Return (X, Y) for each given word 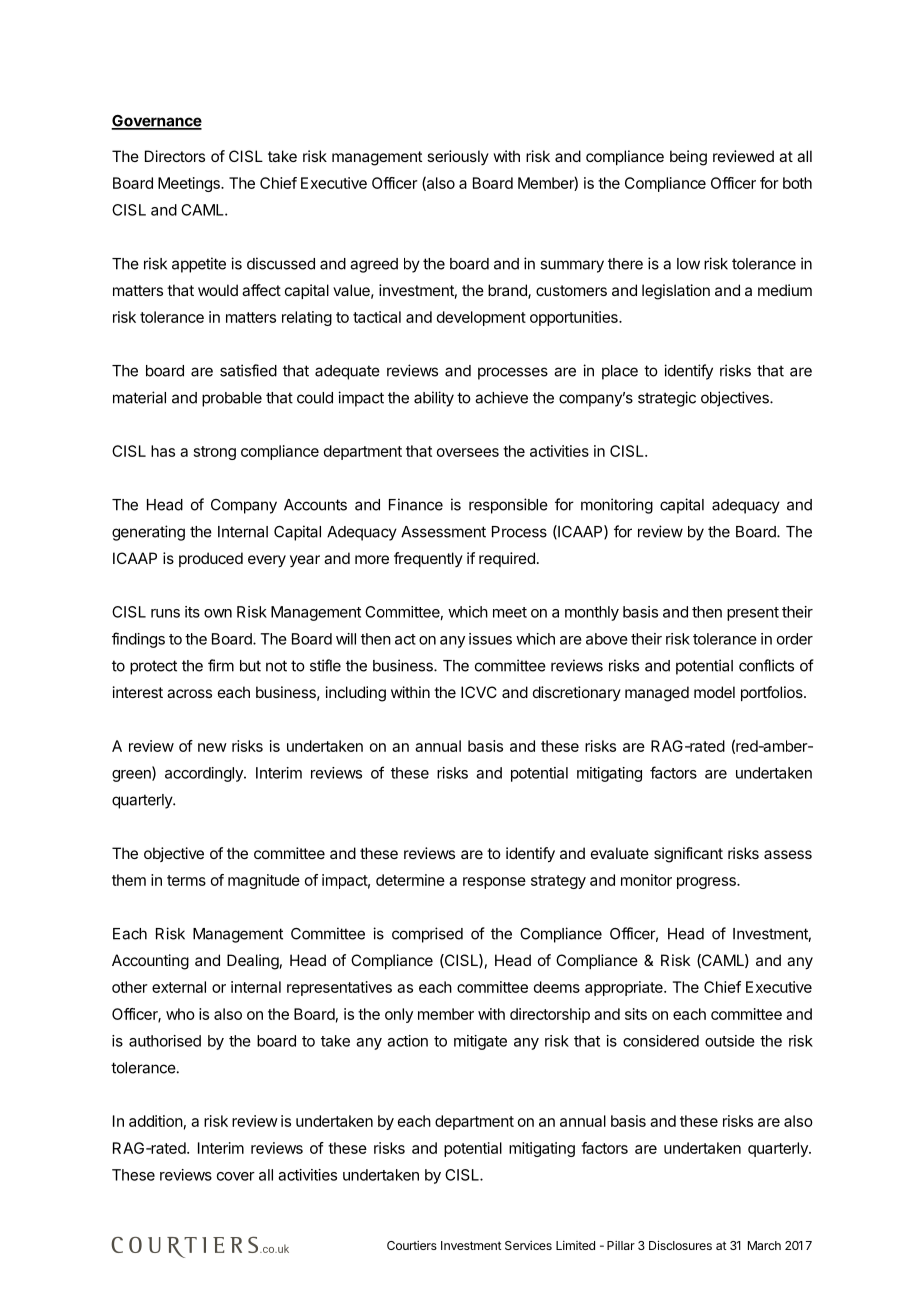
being (688, 158)
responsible (508, 506)
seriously (458, 157)
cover (236, 1176)
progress (707, 883)
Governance (156, 122)
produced (211, 559)
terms (186, 880)
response (494, 883)
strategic (667, 399)
